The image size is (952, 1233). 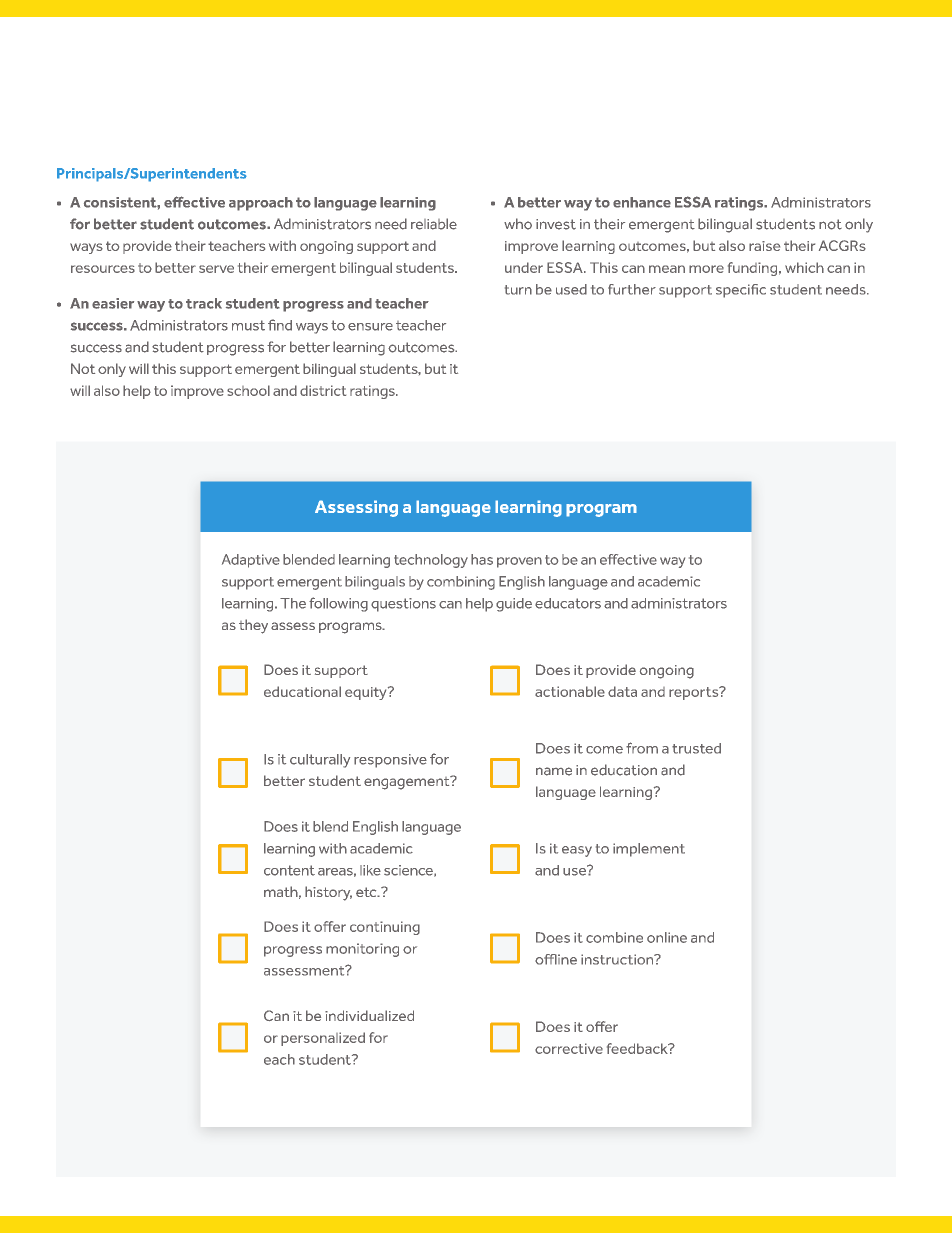 I want to click on raise, so click(x=764, y=246).
